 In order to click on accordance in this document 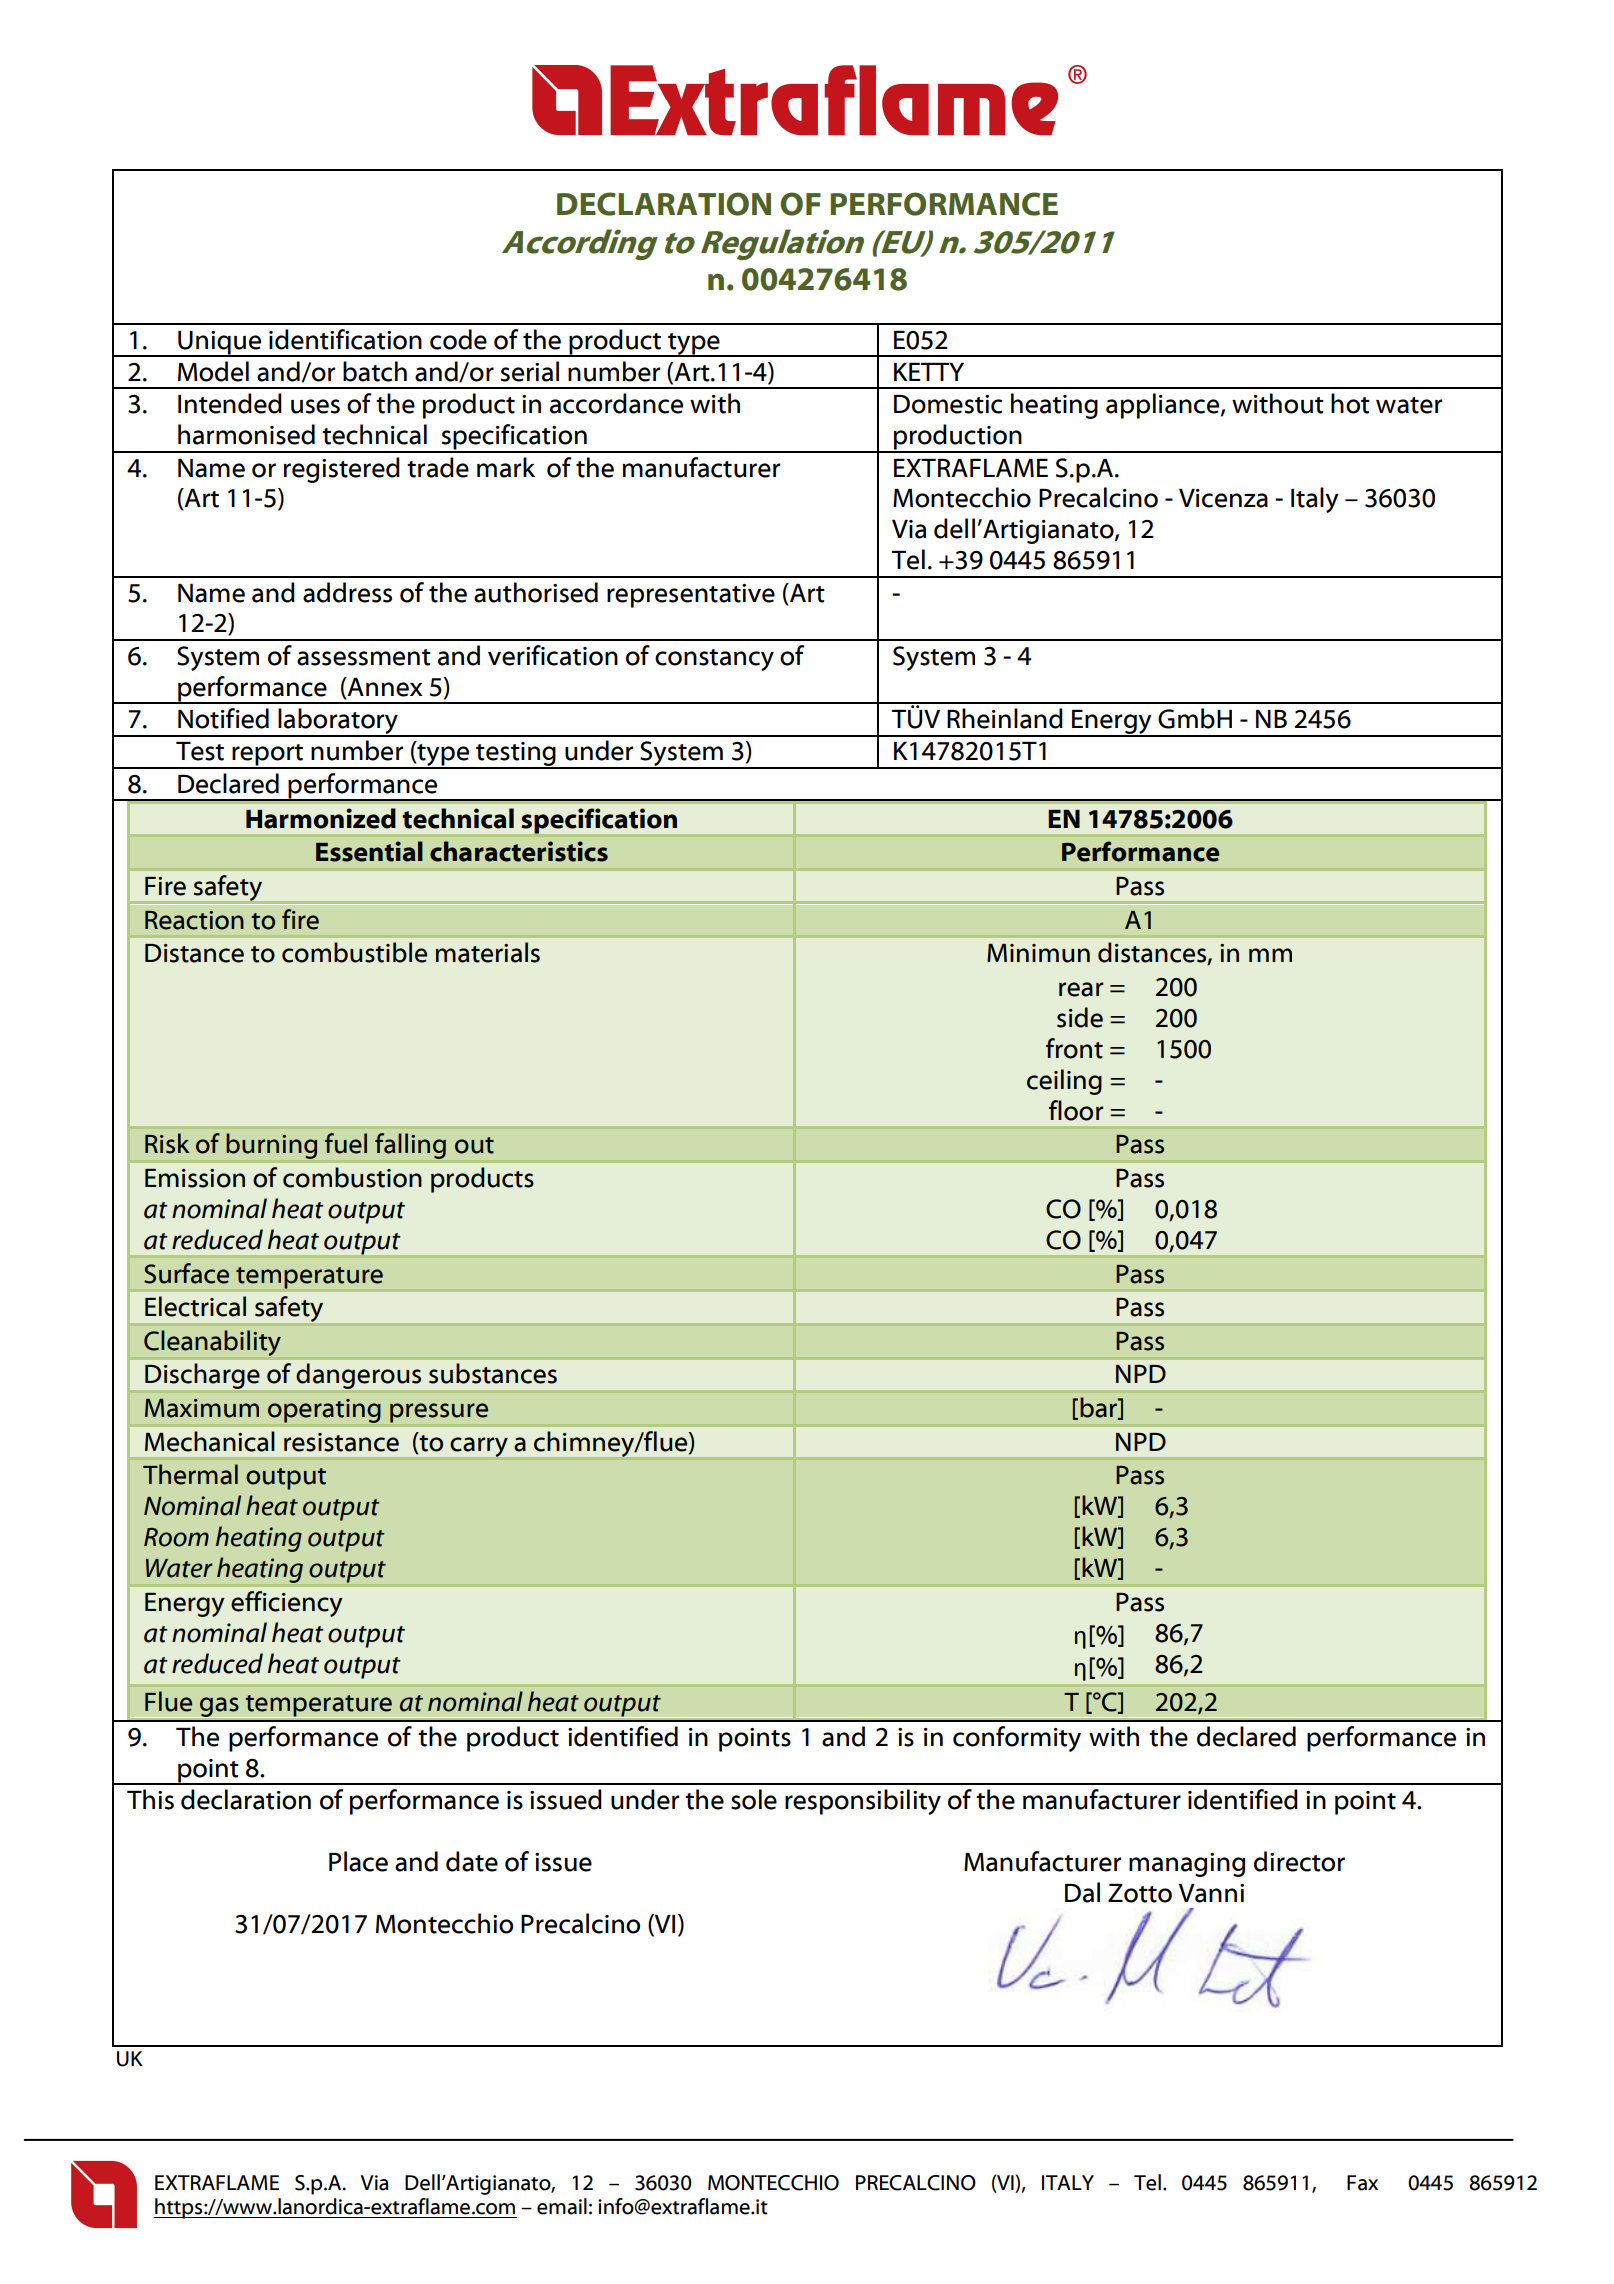, I will do `click(616, 403)`.
